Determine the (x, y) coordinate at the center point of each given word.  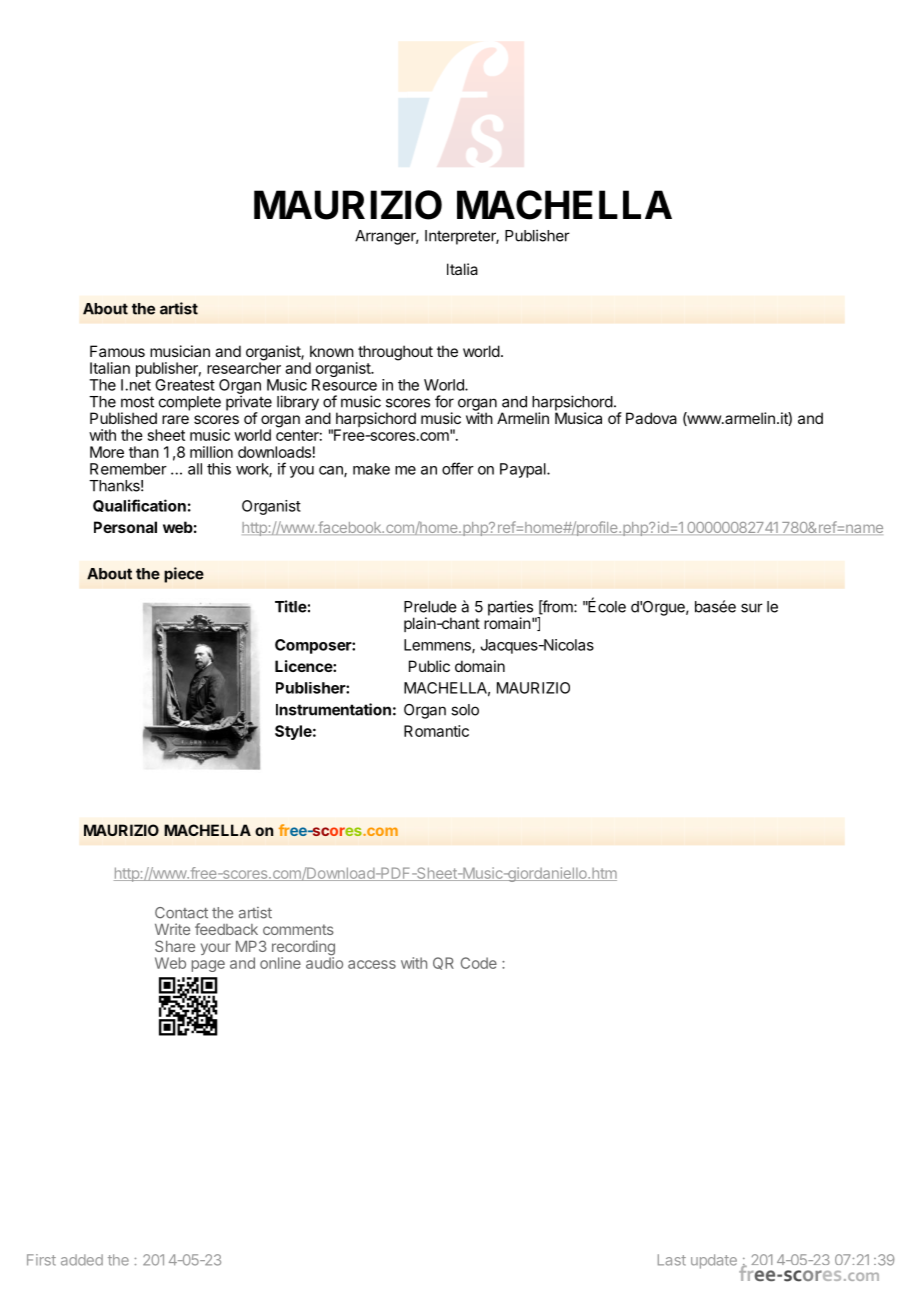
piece (184, 575)
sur (752, 608)
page (208, 966)
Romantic (436, 731)
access (372, 964)
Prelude (430, 607)
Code (479, 963)
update (714, 1261)
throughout (394, 354)
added (82, 1260)
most (137, 402)
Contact (181, 913)
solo (465, 710)
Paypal (524, 470)
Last (672, 1260)
